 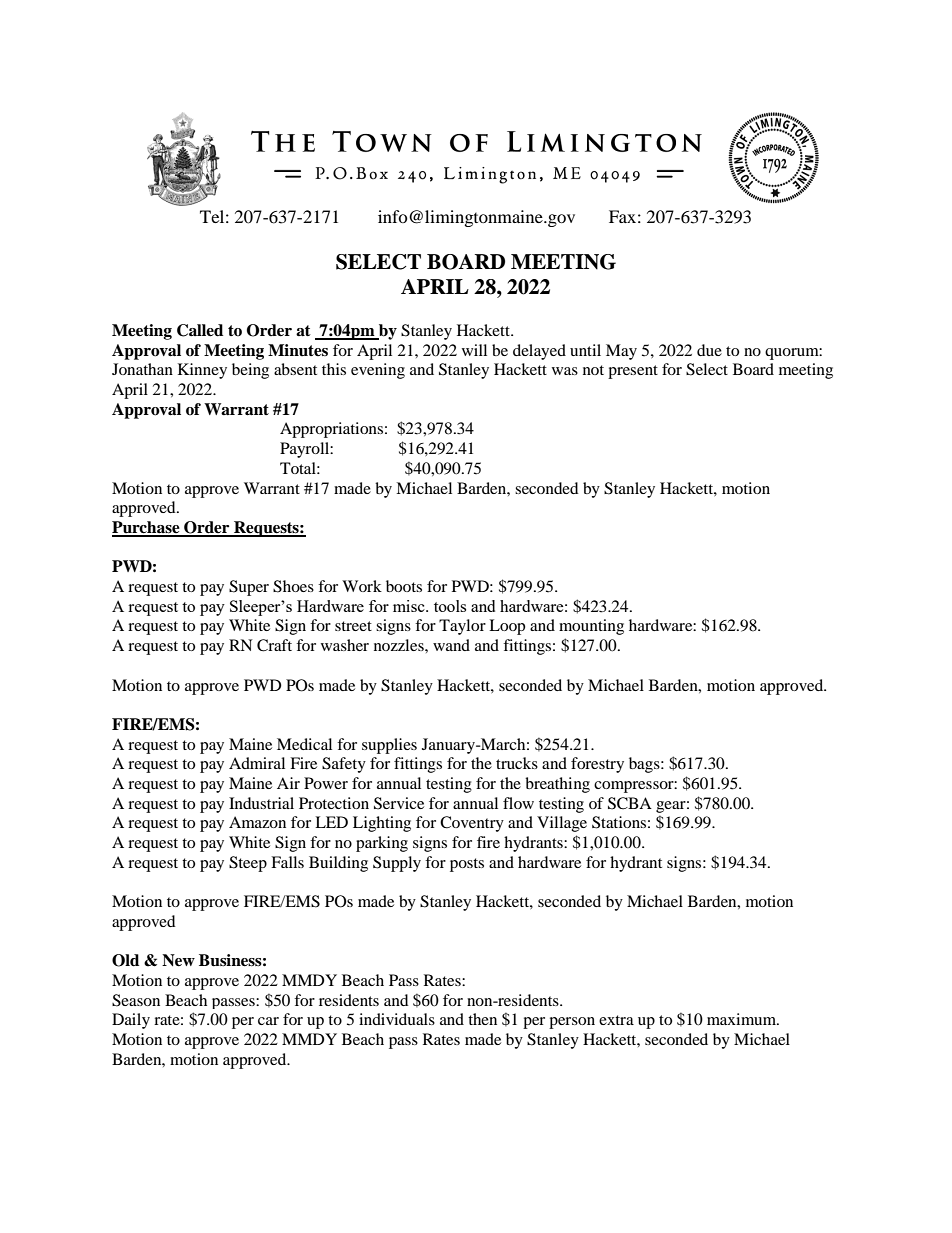 What do you see at coordinates (597, 765) in the screenshot?
I see `forestry` at bounding box center [597, 765].
